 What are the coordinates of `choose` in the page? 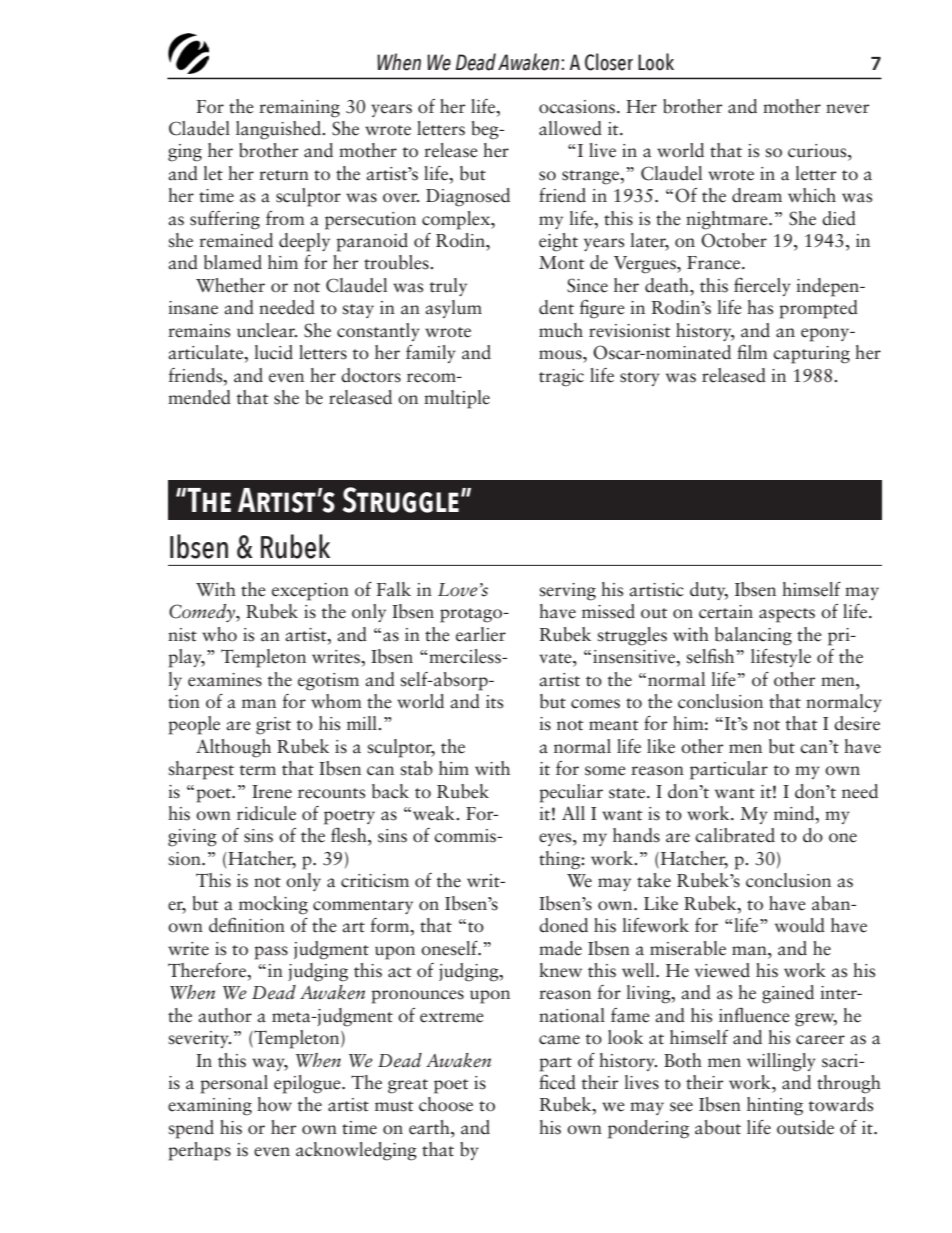 It's located at (446, 1104).
